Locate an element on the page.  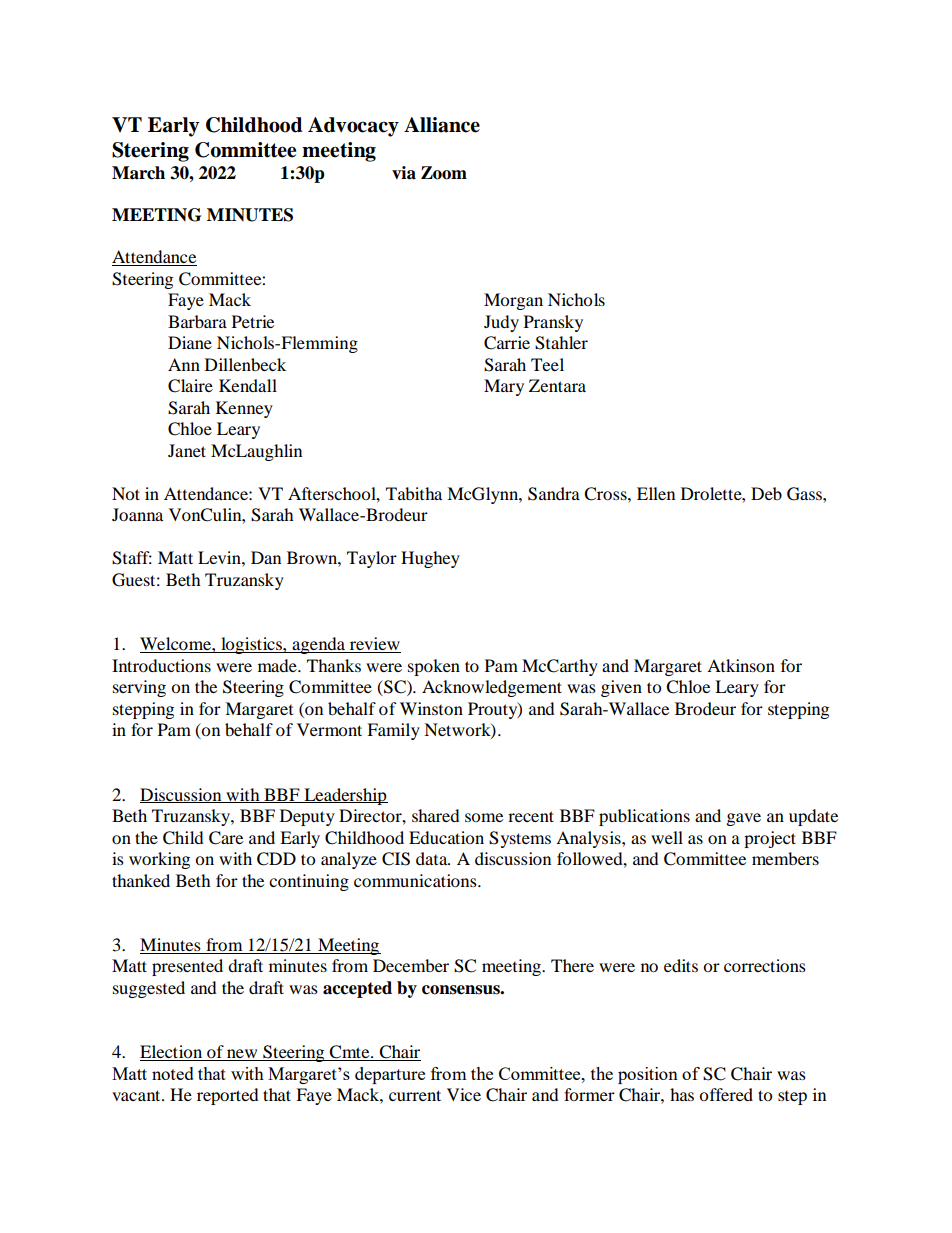
Zoom is located at coordinates (444, 173).
